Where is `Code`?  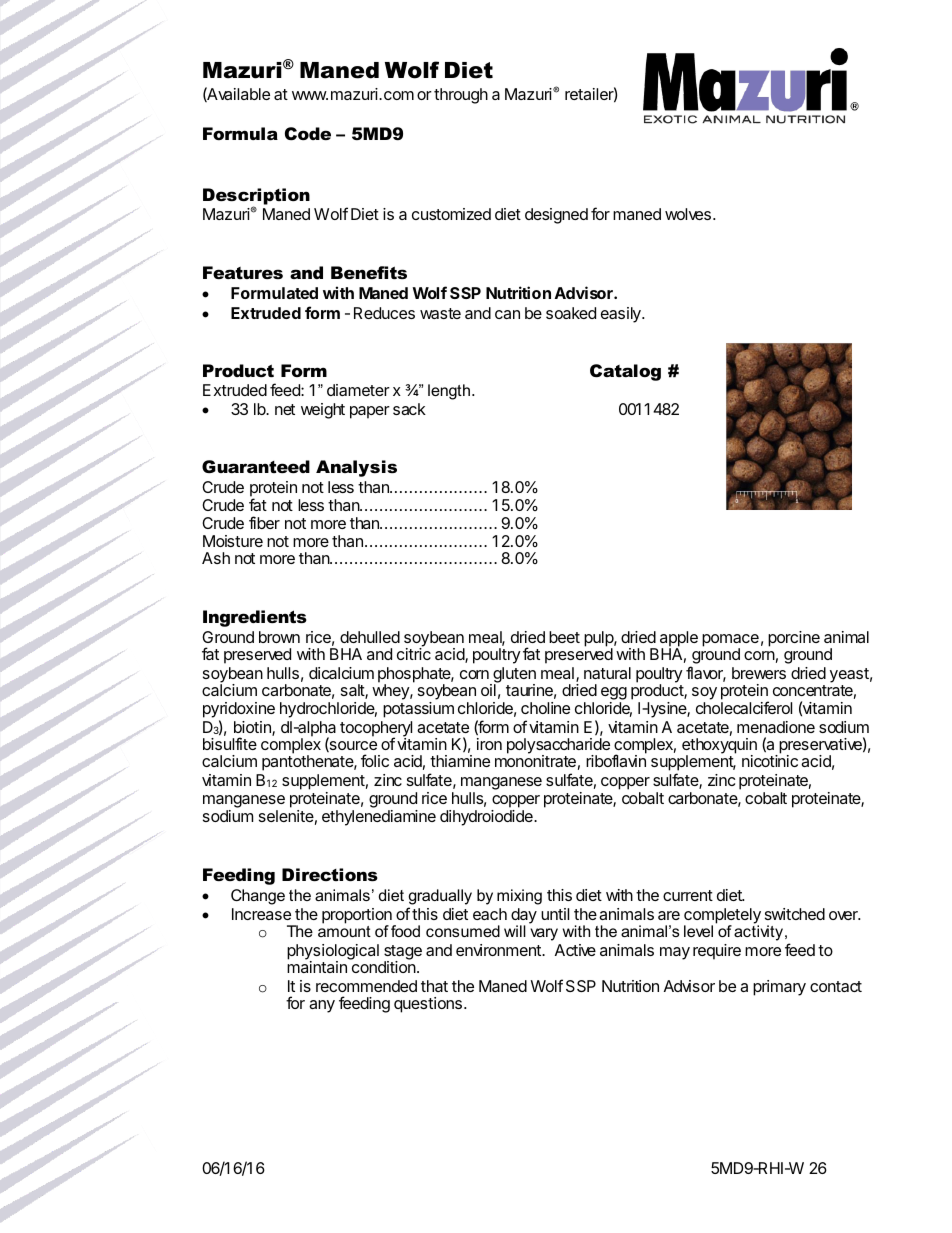 Code is located at coordinates (308, 134).
